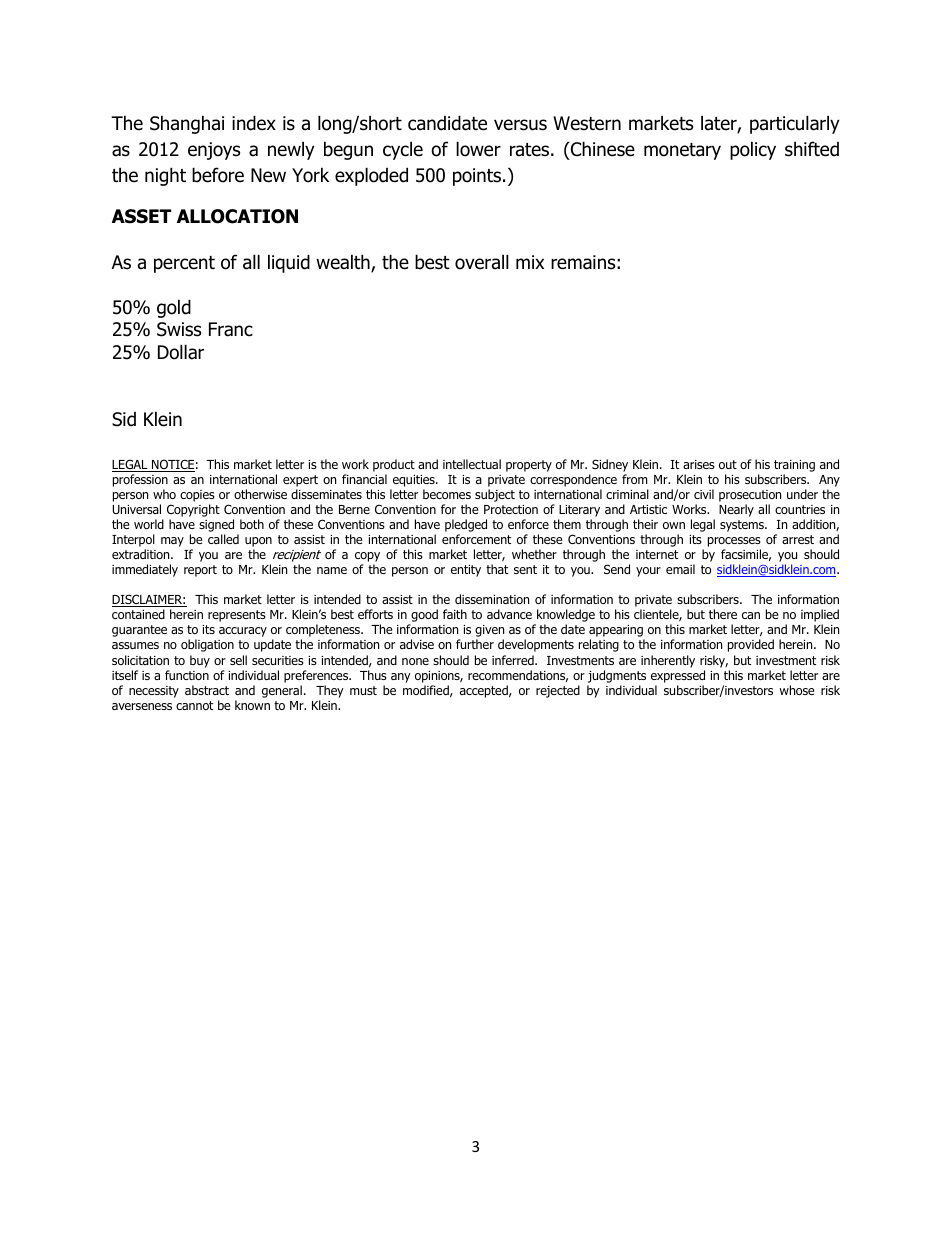 This screenshot has height=1233, width=952. Describe the element at coordinates (728, 464) in the screenshot. I see `out` at that location.
